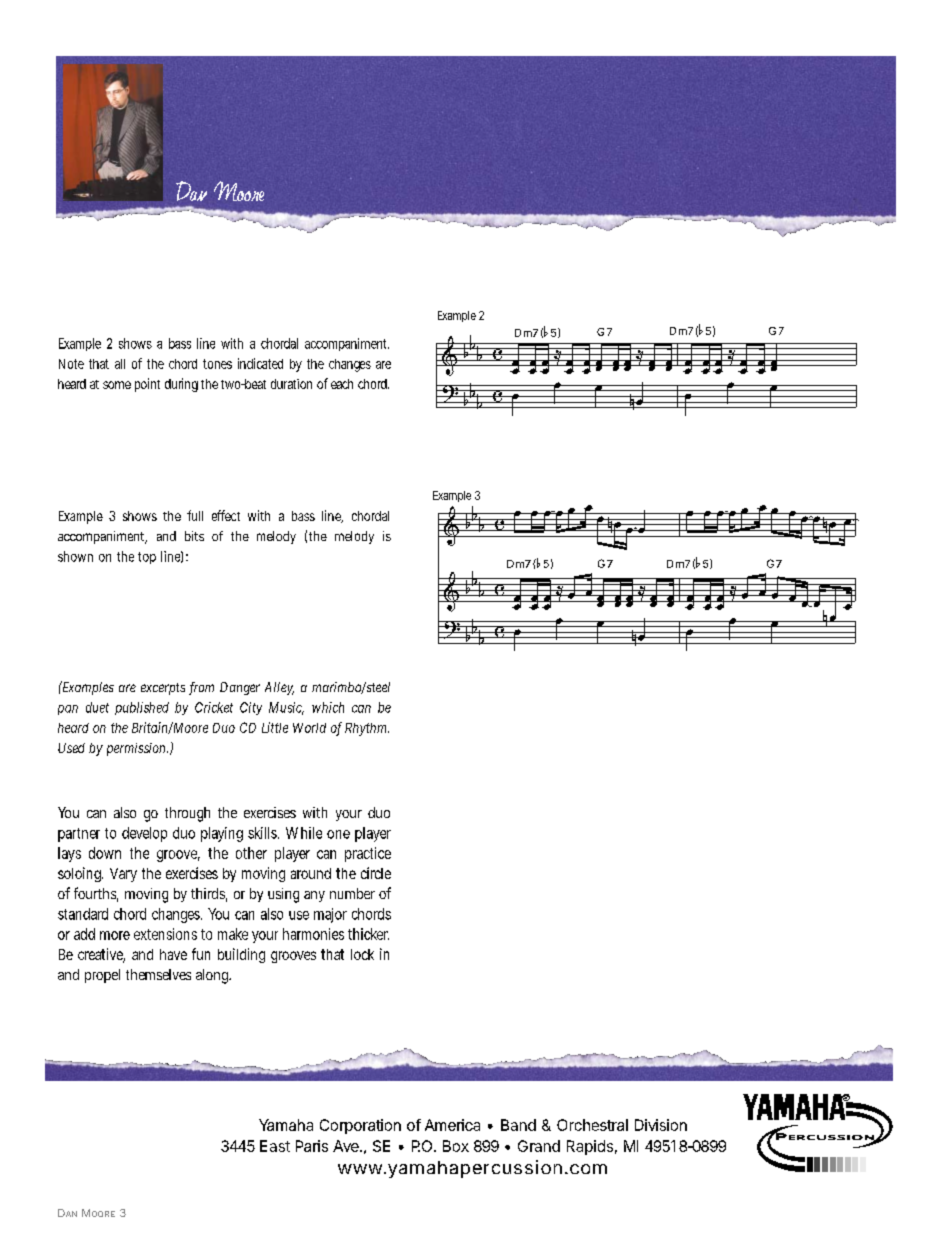 The height and width of the image is (1233, 952). What do you see at coordinates (115, 935) in the image?
I see `more` at bounding box center [115, 935].
